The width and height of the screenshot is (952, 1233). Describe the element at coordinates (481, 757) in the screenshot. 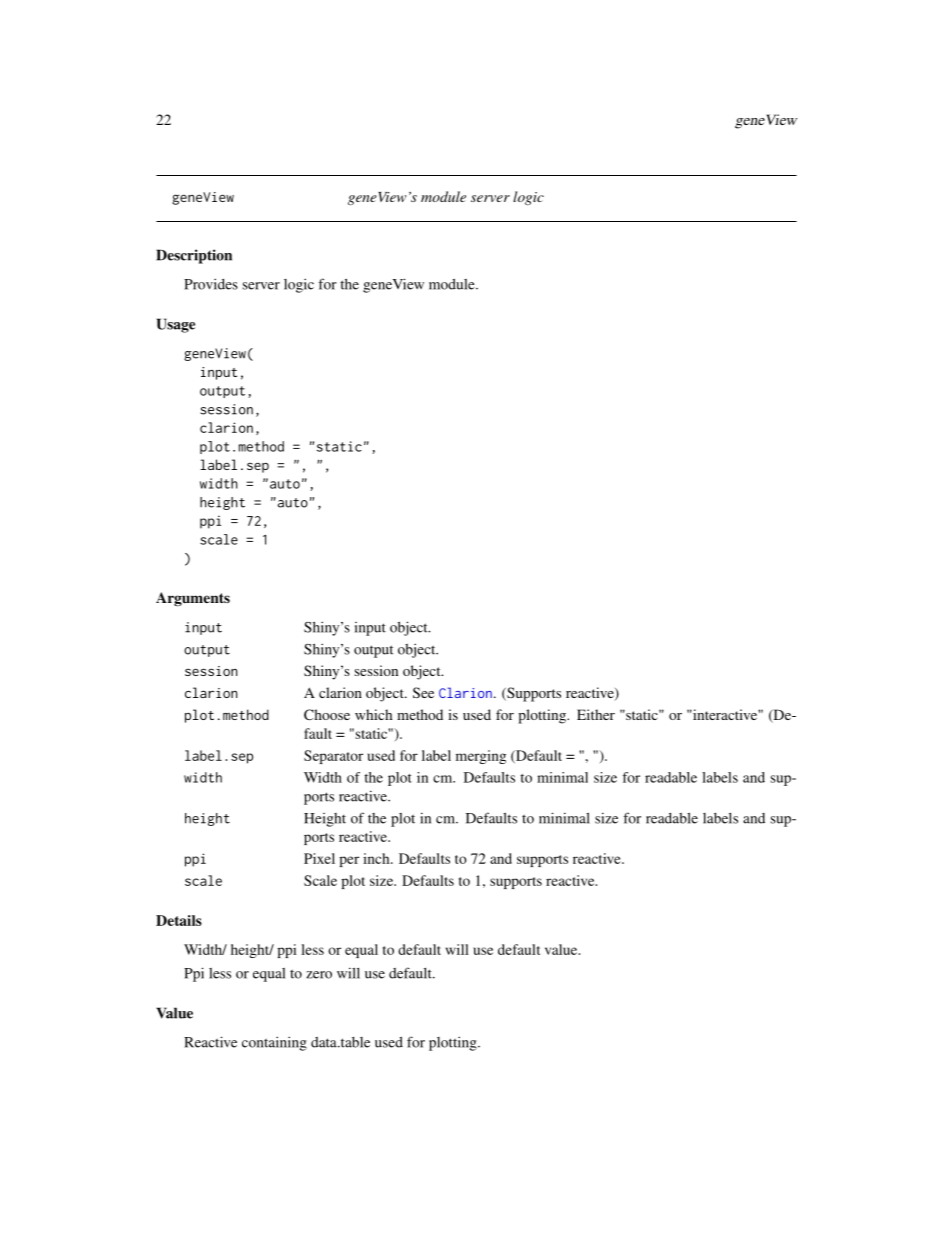

I see `merging` at that location.
